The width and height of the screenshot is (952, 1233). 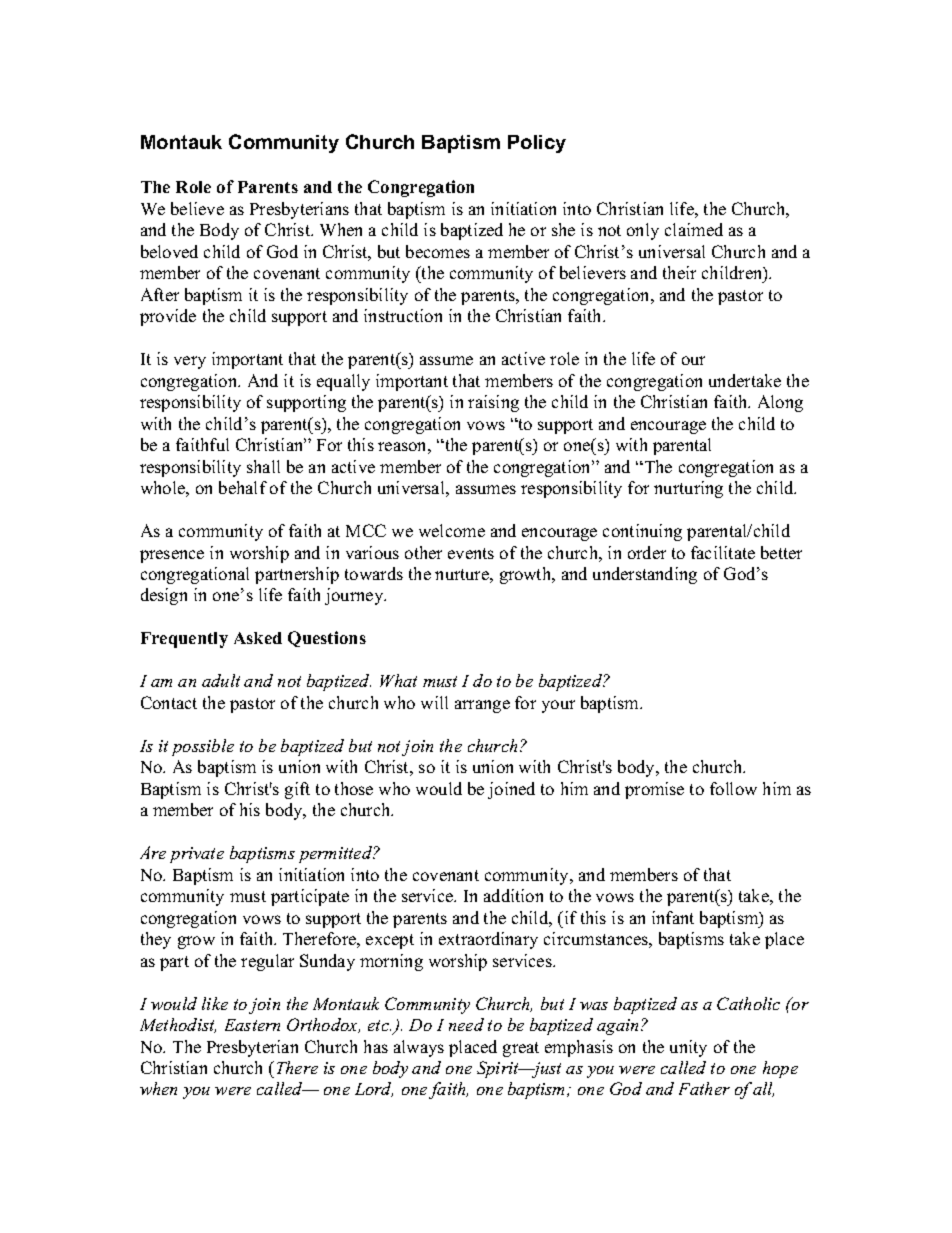 I want to click on very, so click(x=190, y=362).
